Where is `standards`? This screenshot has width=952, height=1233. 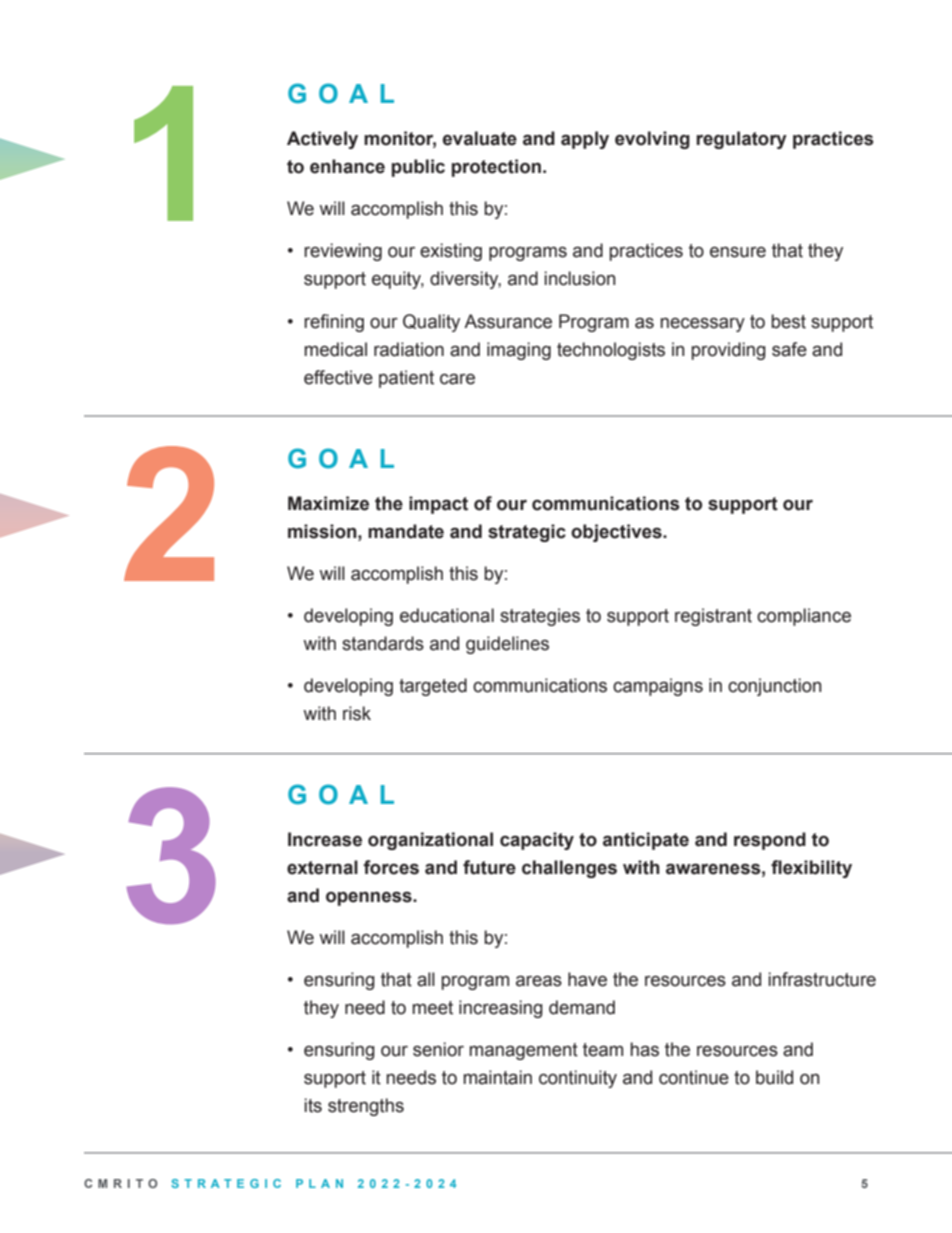
standards is located at coordinates (383, 643).
